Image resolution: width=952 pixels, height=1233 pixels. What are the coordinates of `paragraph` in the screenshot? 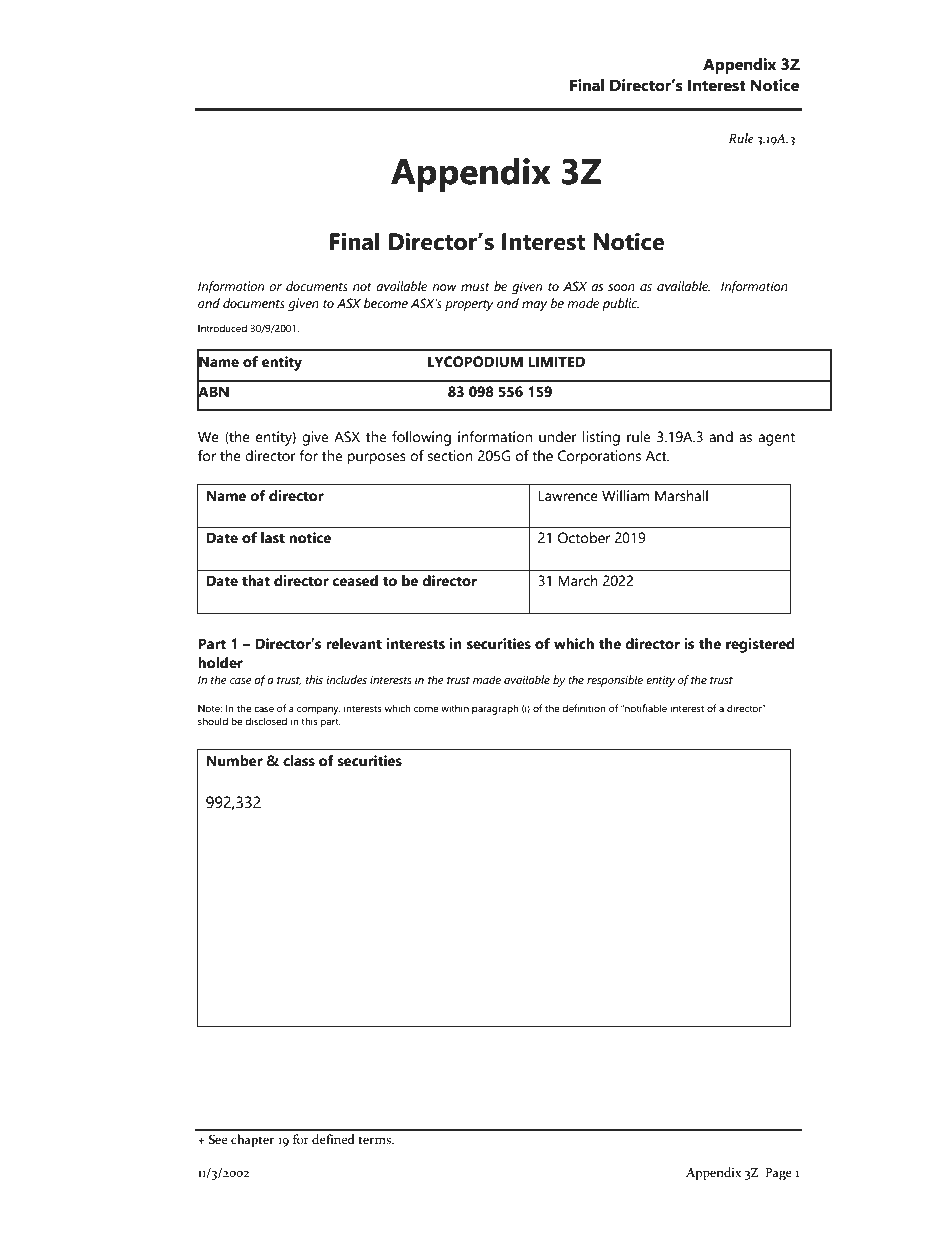 It's located at (495, 709).
